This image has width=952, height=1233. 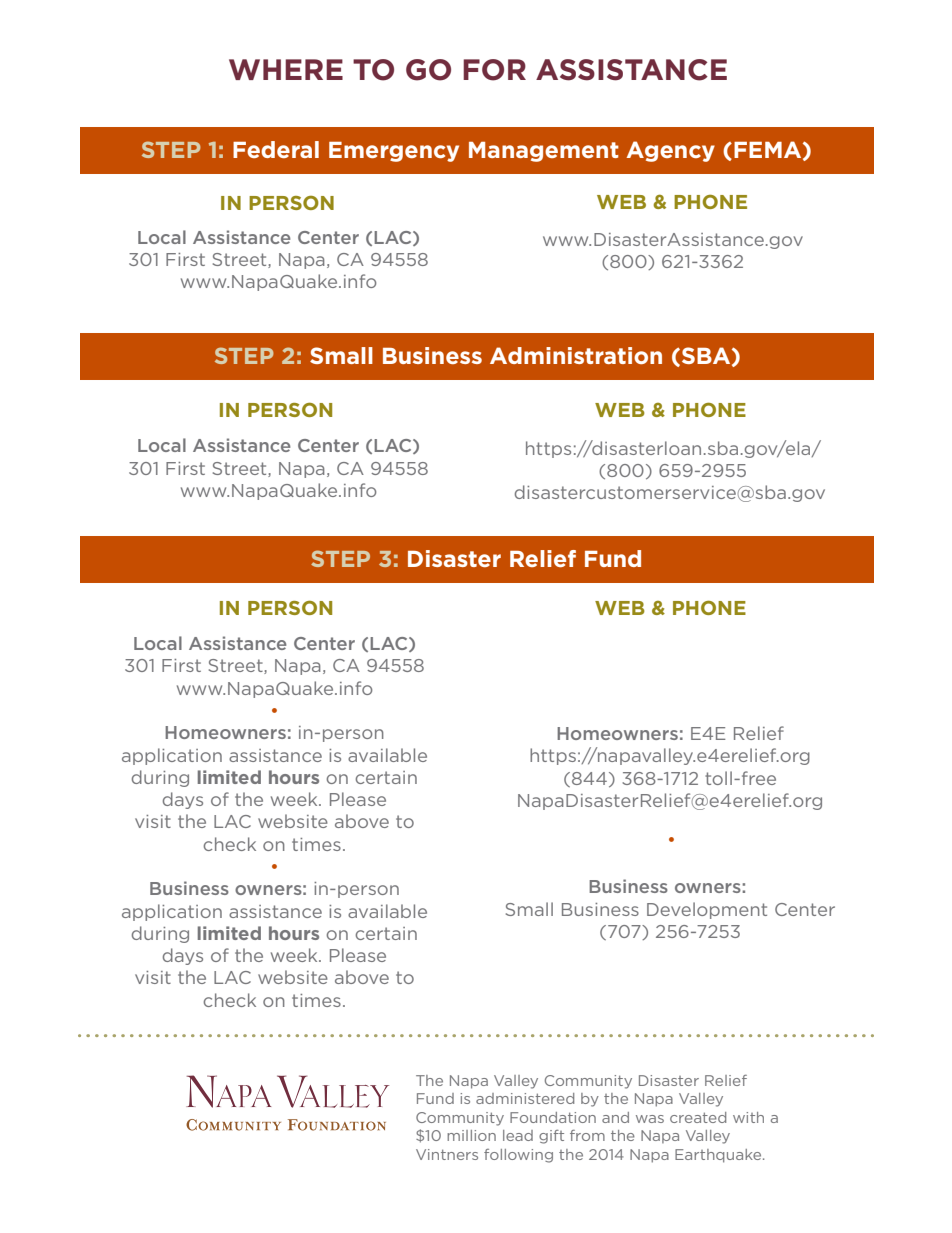 I want to click on Administration, so click(x=576, y=355).
